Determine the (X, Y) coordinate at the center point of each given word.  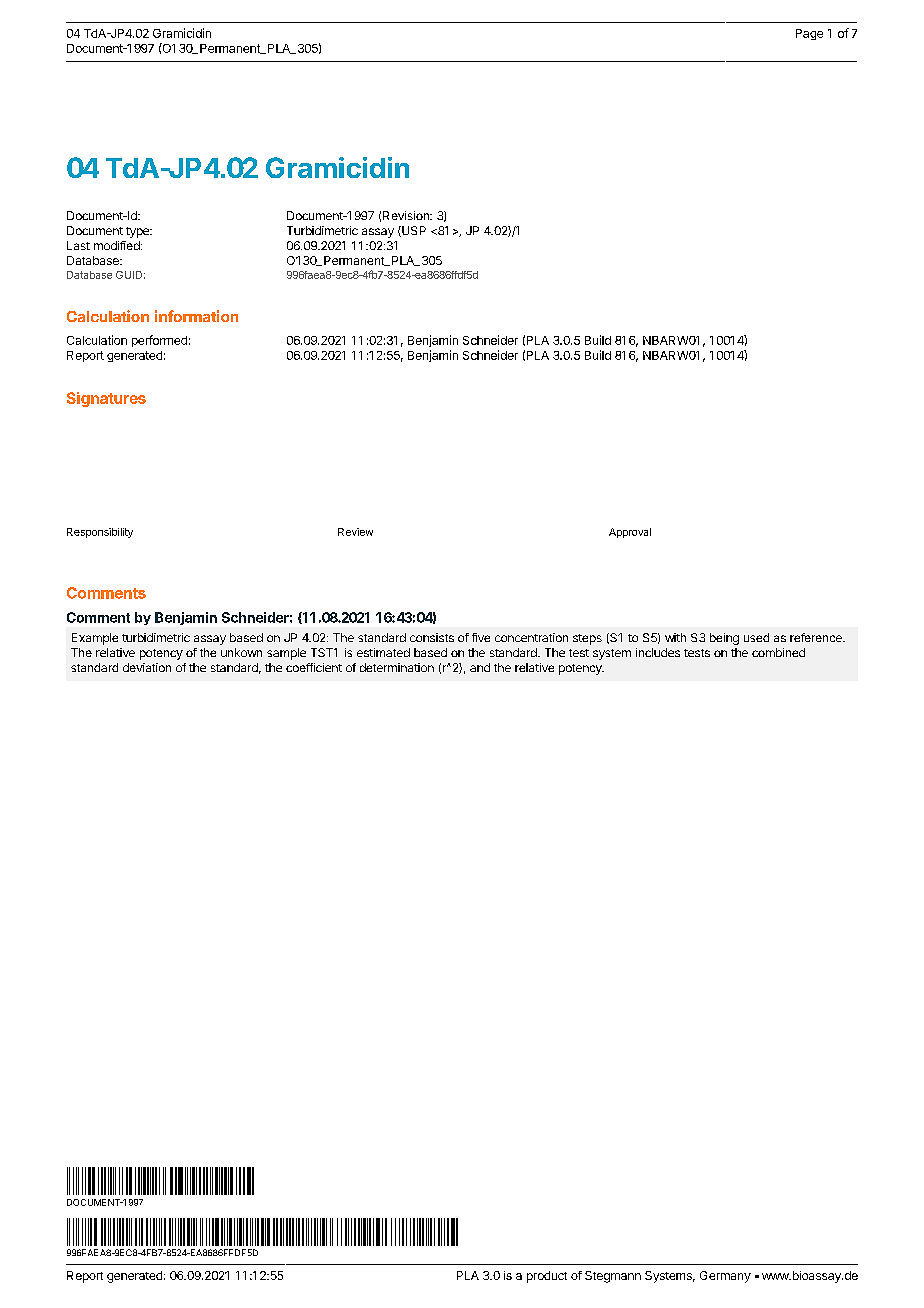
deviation (147, 667)
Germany (725, 1277)
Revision (407, 215)
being (724, 639)
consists (432, 637)
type (138, 232)
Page (809, 34)
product (547, 1277)
